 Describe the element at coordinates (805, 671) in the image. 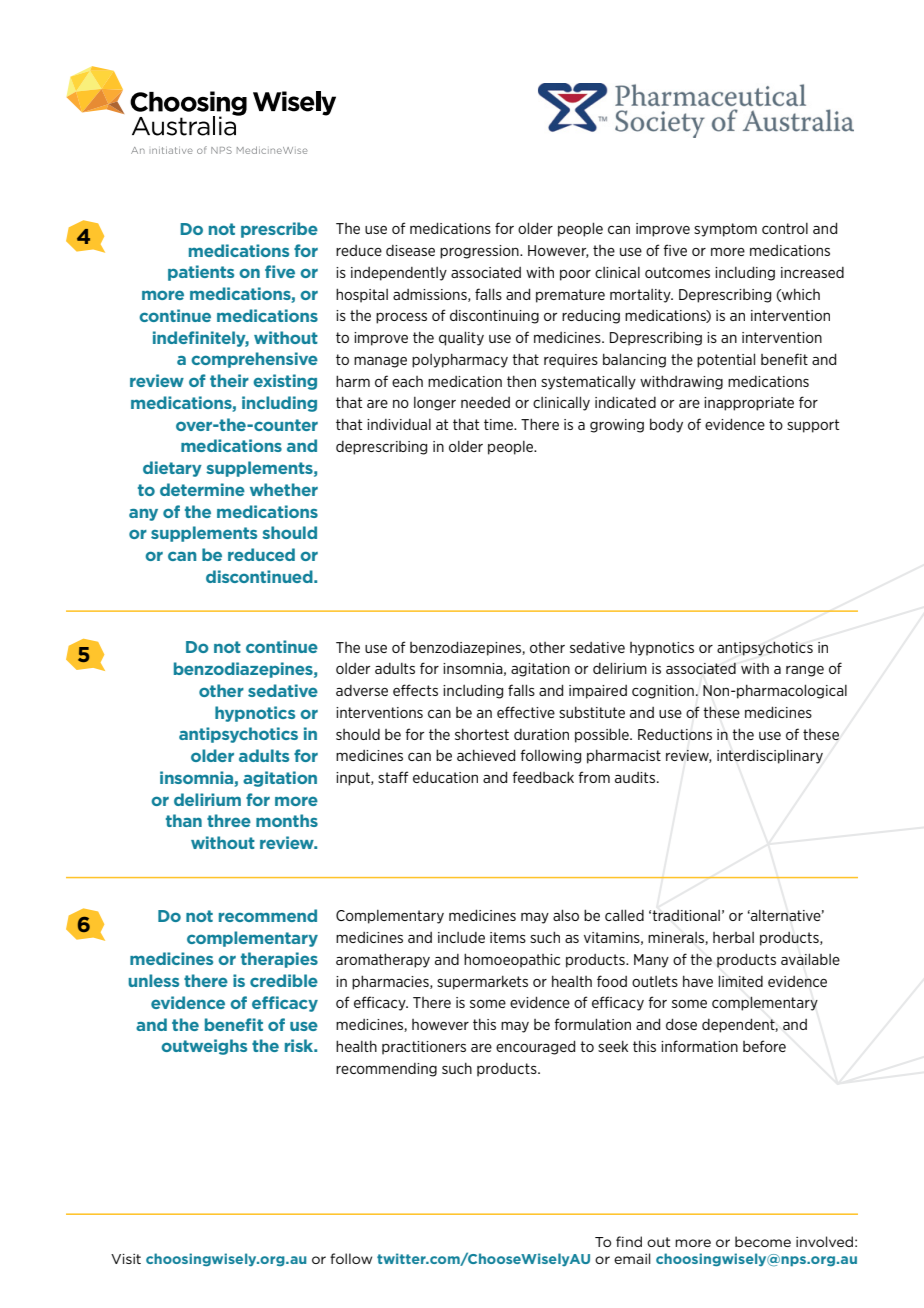

I see `range` at that location.
